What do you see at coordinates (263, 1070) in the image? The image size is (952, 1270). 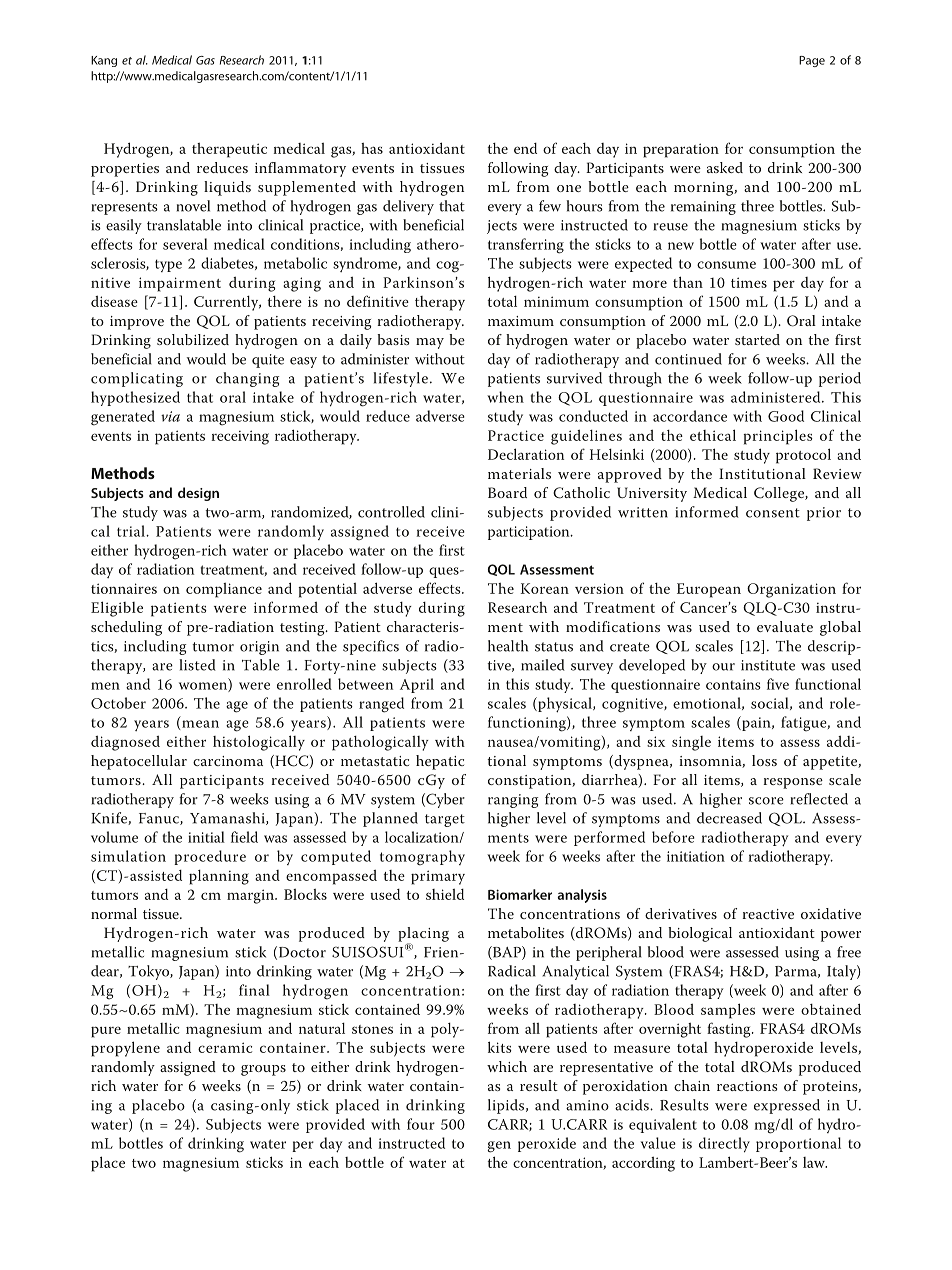 I see `groups` at bounding box center [263, 1070].
